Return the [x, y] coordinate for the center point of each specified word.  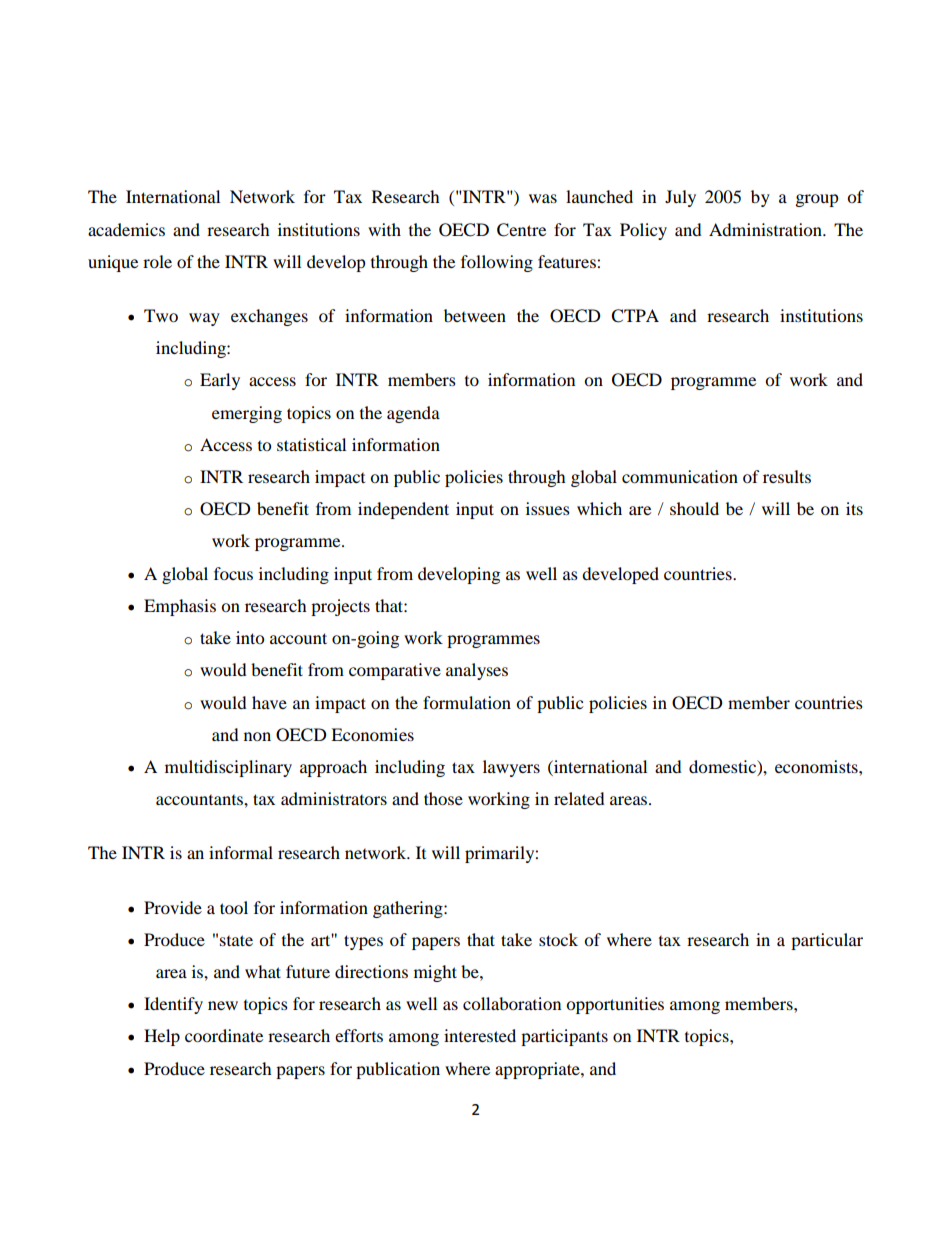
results [787, 476]
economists [817, 766]
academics [126, 229]
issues [548, 508]
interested [480, 1035]
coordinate [224, 1035]
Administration [766, 229]
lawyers [511, 768]
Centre [521, 230]
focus [233, 573]
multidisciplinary [228, 768]
